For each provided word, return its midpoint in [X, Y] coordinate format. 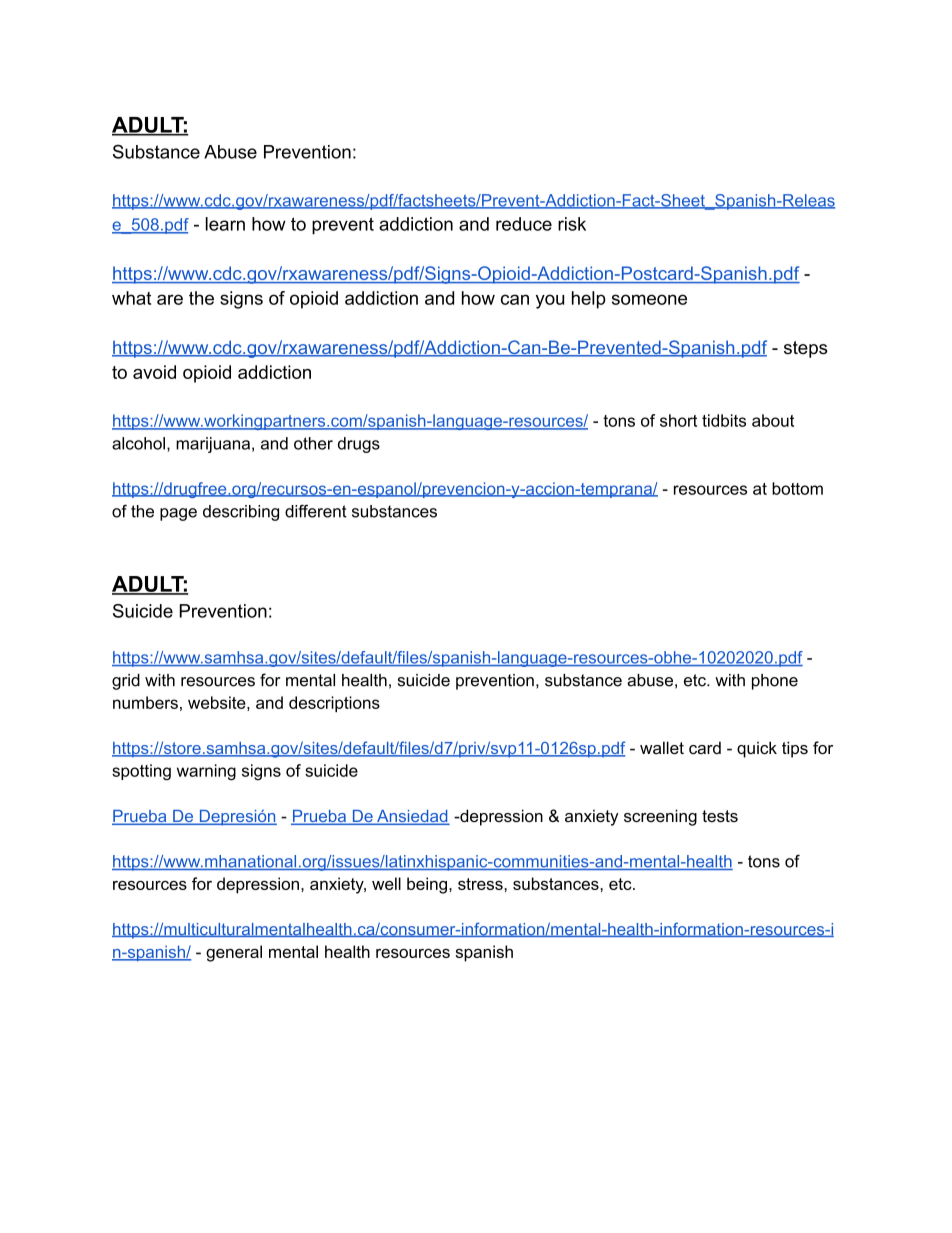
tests [720, 816]
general [234, 953]
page [178, 514]
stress [481, 884]
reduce [524, 224]
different [316, 511]
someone [649, 299]
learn [225, 224]
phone [775, 682]
